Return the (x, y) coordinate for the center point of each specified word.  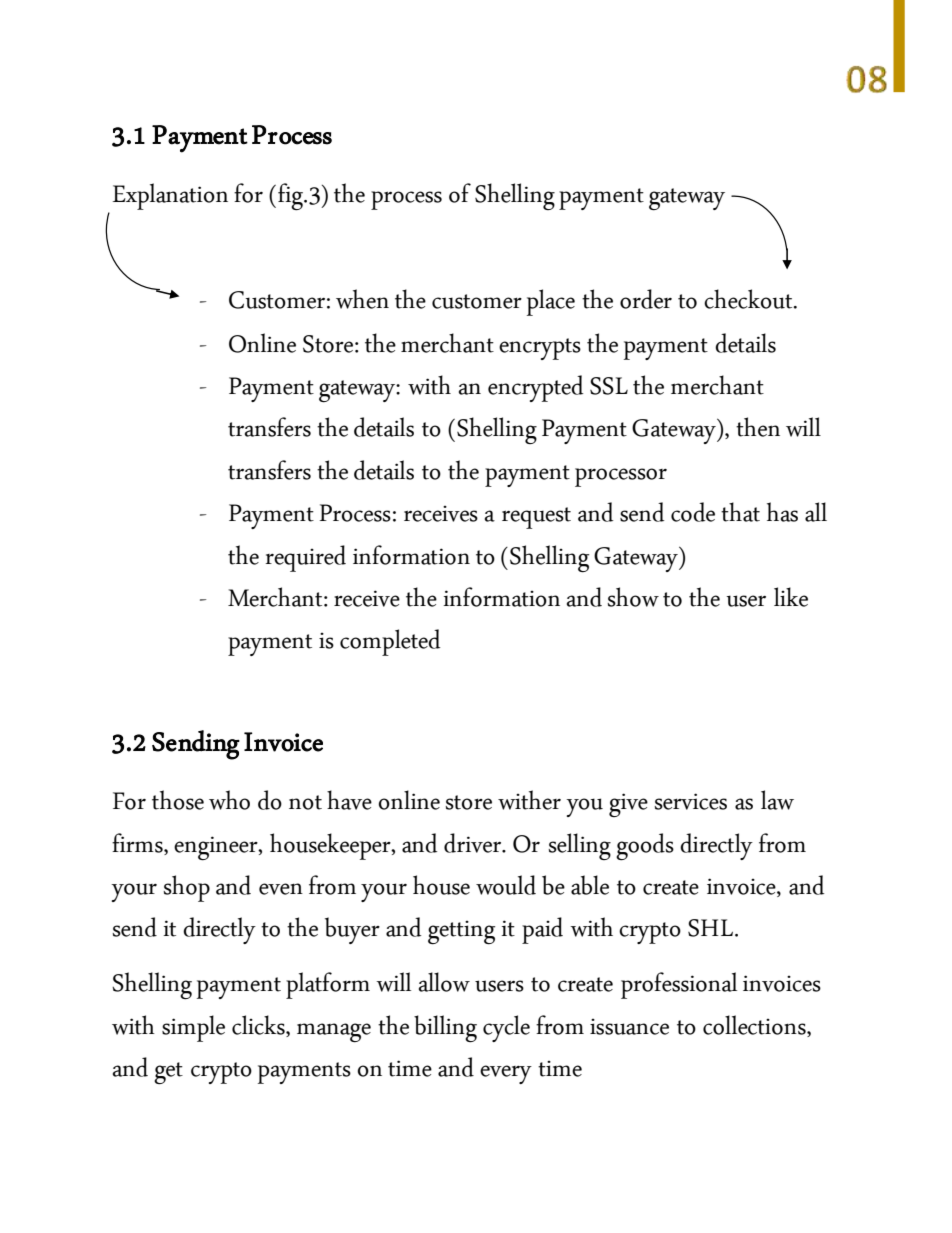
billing (445, 1028)
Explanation (170, 196)
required (306, 558)
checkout (749, 299)
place (551, 302)
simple (193, 1028)
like (791, 597)
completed (390, 642)
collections (755, 1025)
